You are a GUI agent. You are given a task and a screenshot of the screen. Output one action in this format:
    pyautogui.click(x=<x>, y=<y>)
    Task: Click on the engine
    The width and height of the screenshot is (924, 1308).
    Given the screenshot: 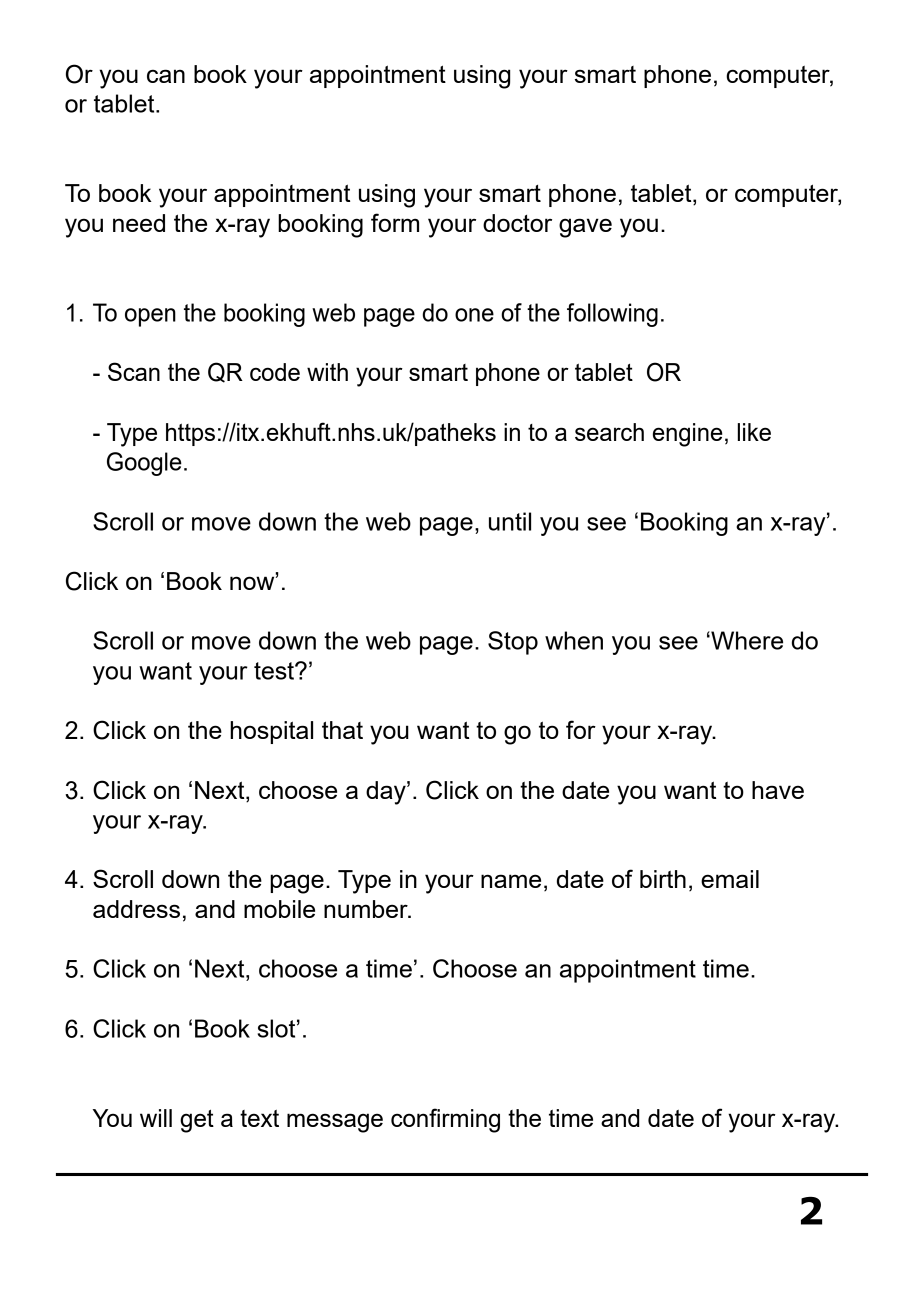 What is the action you would take?
    pyautogui.click(x=687, y=435)
